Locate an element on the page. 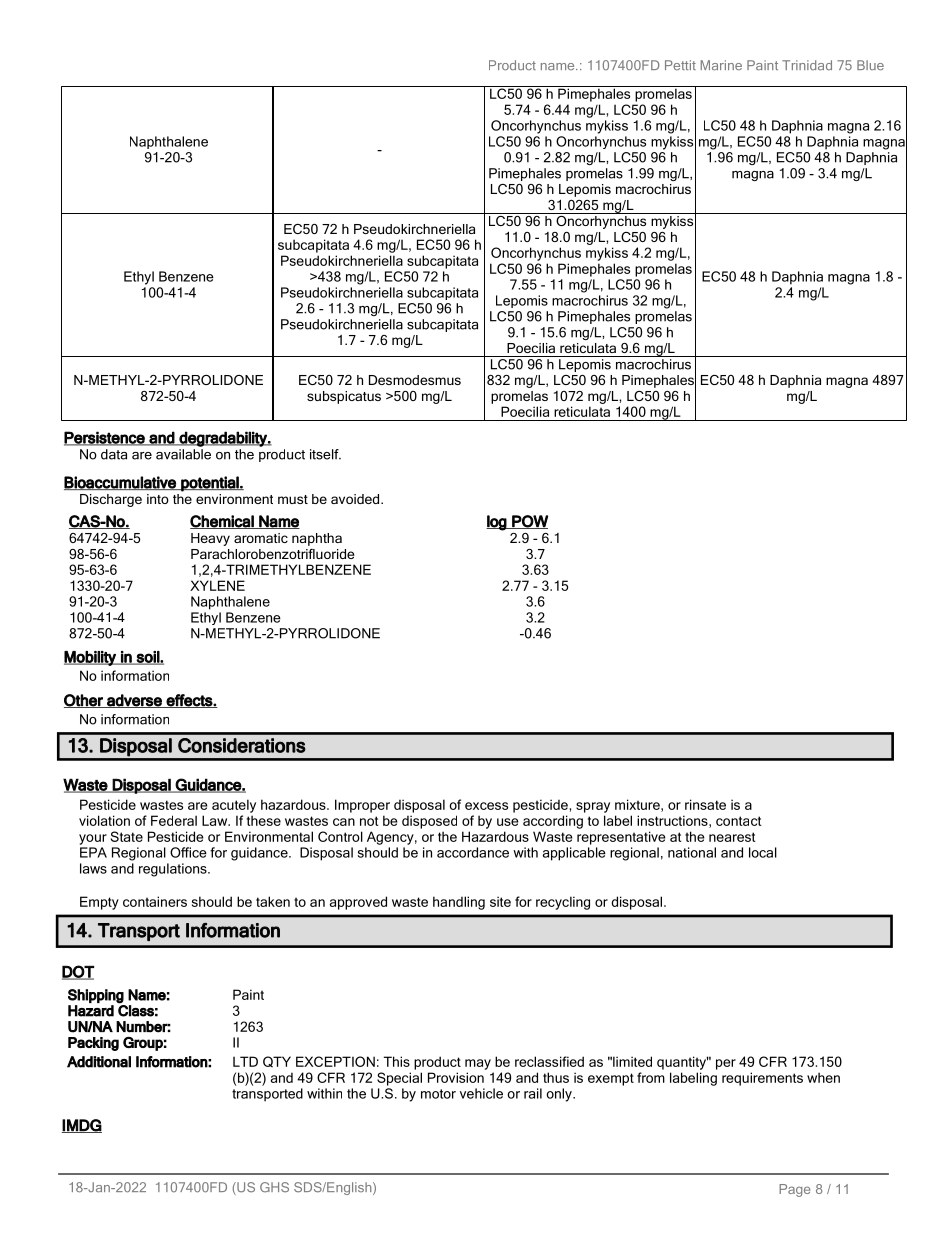 The height and width of the document is (1233, 952). GHS is located at coordinates (274, 1187).
